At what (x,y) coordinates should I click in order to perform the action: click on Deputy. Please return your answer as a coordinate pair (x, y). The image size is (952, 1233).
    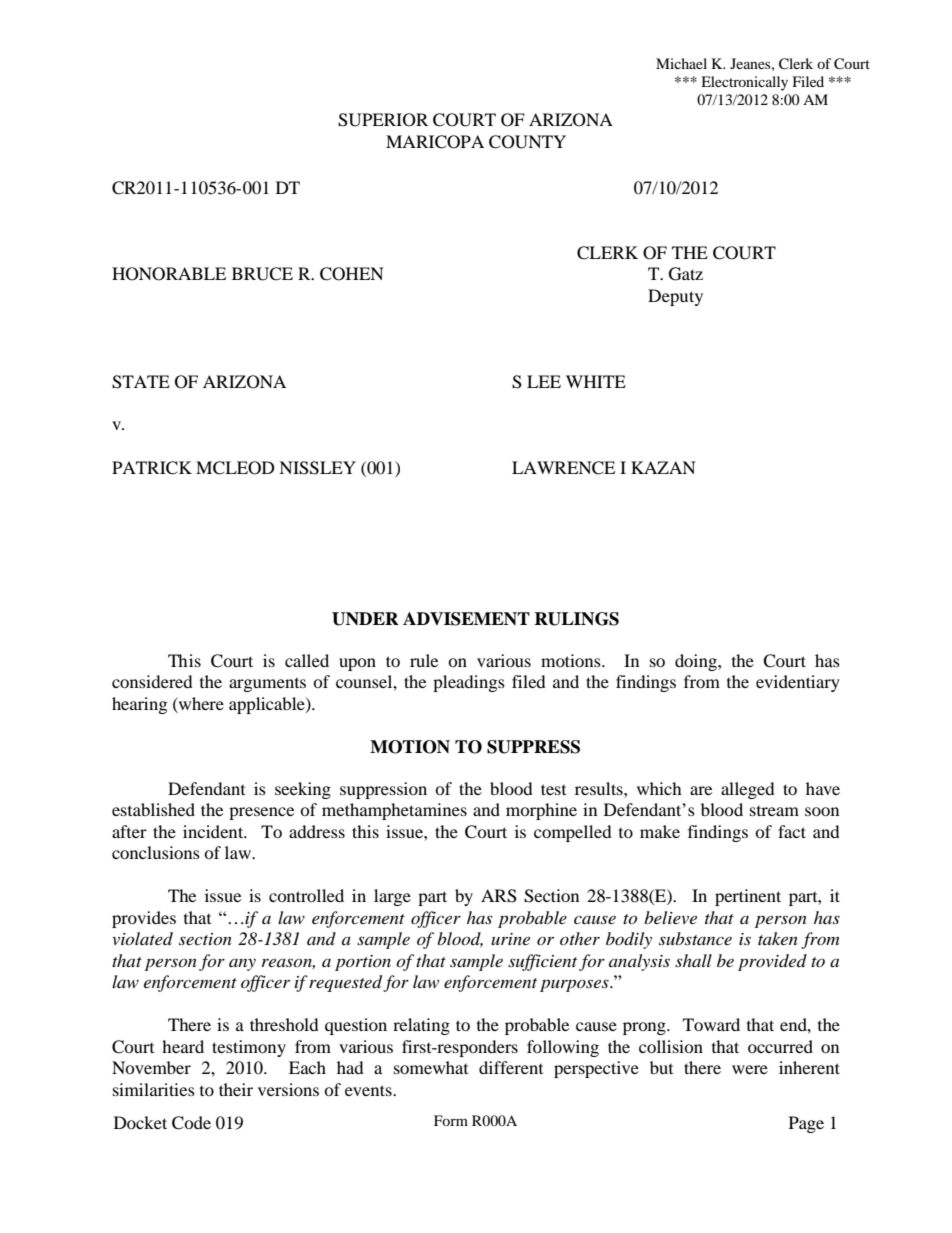
    Looking at the image, I should click on (675, 297).
